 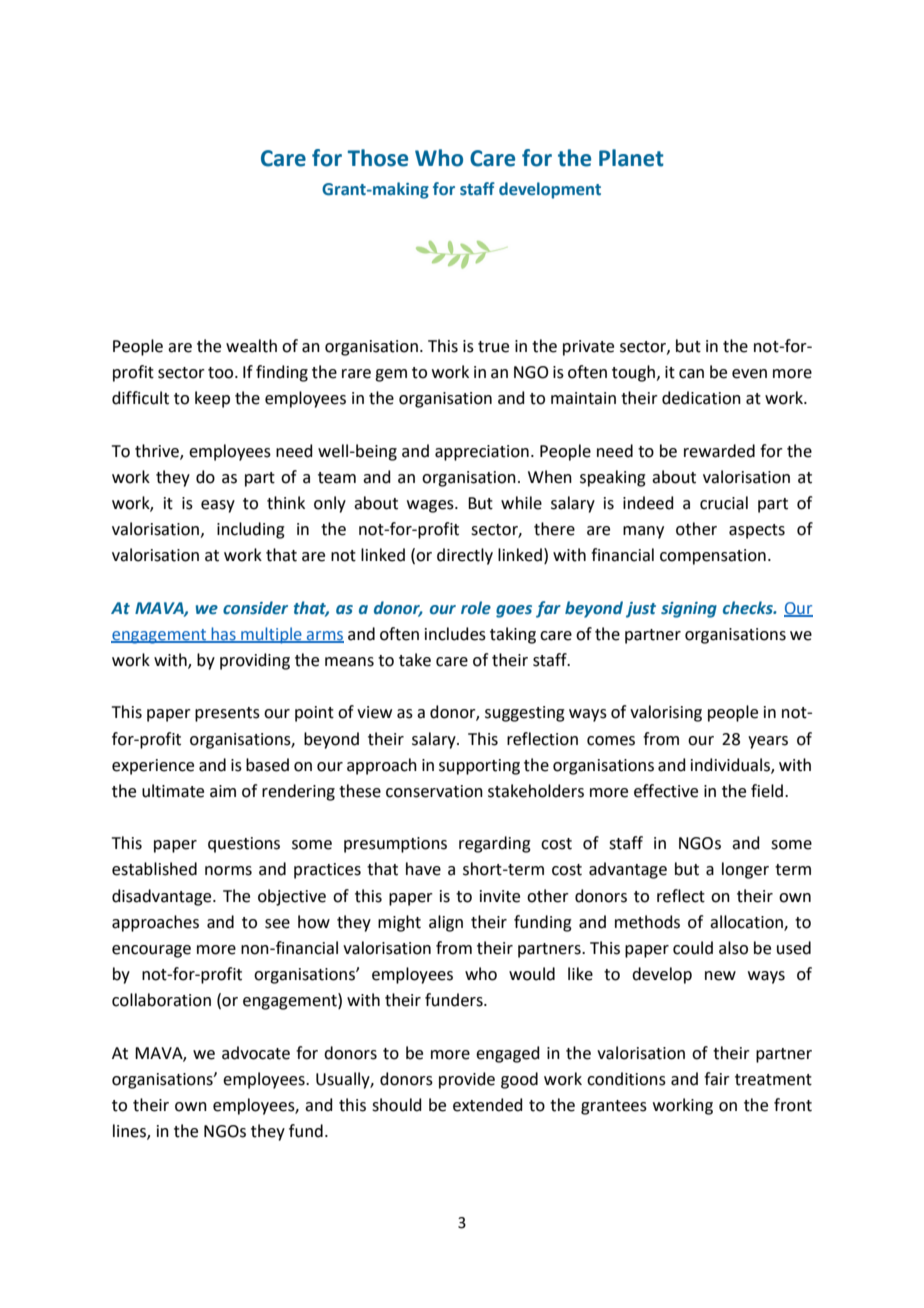 What do you see at coordinates (434, 791) in the image?
I see `conservation` at bounding box center [434, 791].
